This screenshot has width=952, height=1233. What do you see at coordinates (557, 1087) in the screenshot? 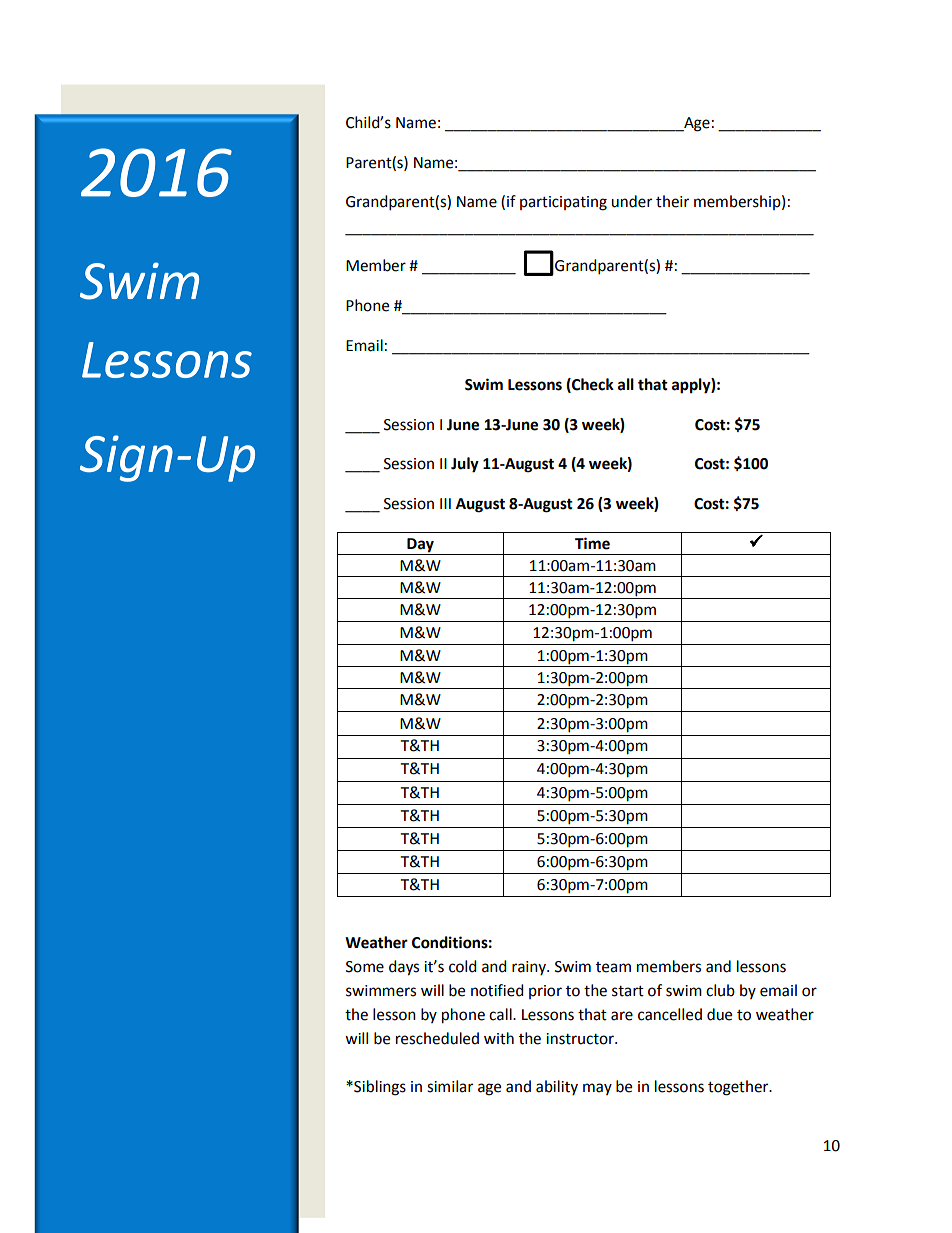
I see `ability` at bounding box center [557, 1087].
